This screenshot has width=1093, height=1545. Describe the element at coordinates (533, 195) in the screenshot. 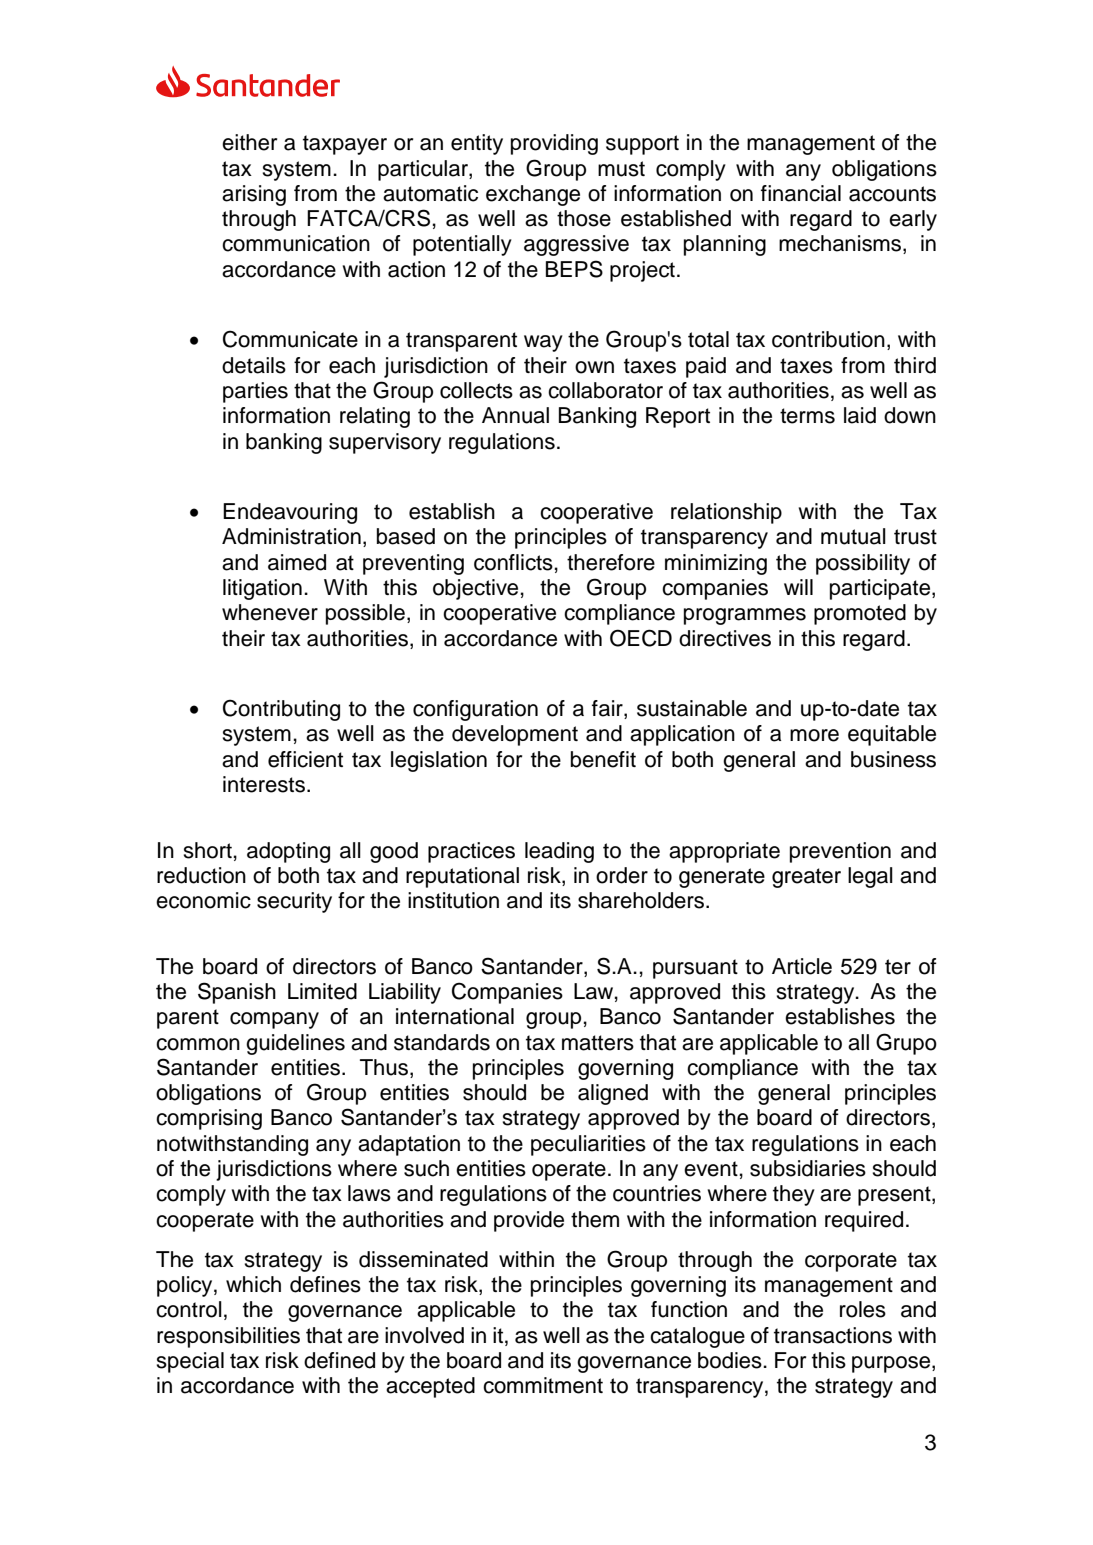

I see `exchange` at that location.
